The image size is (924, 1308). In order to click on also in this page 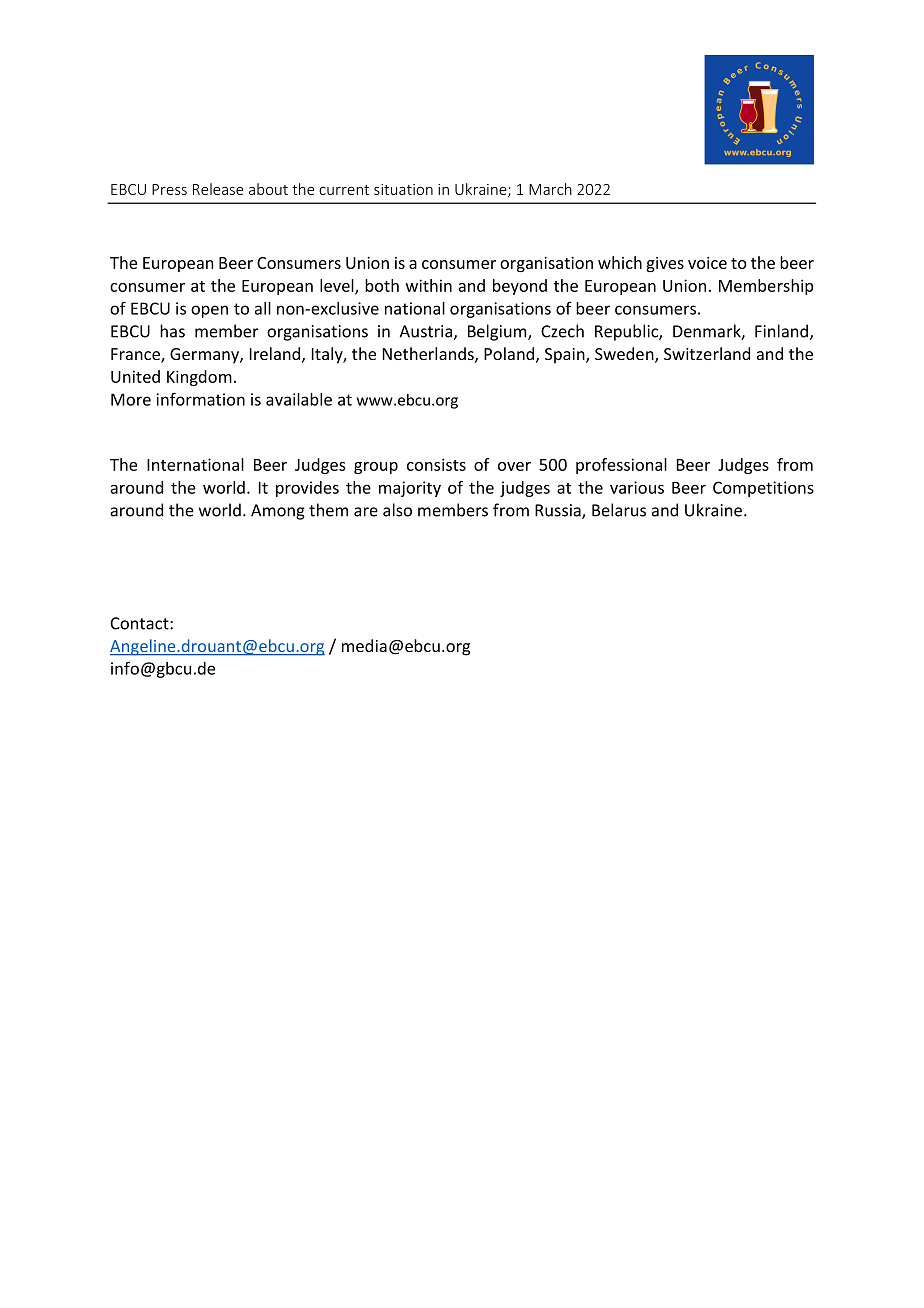, I will do `click(397, 510)`.
